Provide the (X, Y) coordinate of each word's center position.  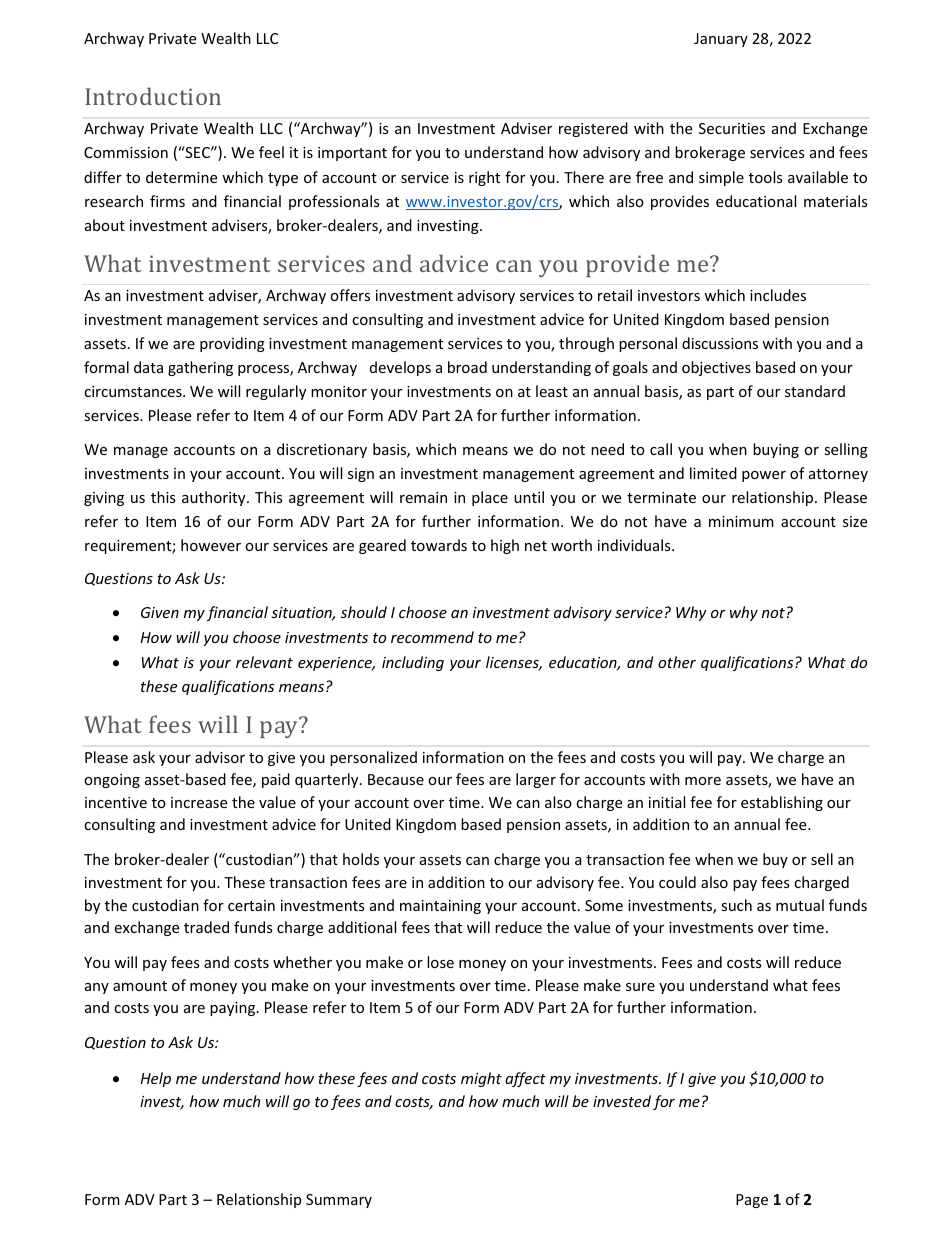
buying (776, 450)
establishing (782, 803)
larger (536, 780)
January (721, 40)
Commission (126, 152)
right (484, 178)
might (481, 1079)
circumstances (134, 391)
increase (199, 802)
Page (752, 1201)
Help (155, 1079)
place (490, 498)
